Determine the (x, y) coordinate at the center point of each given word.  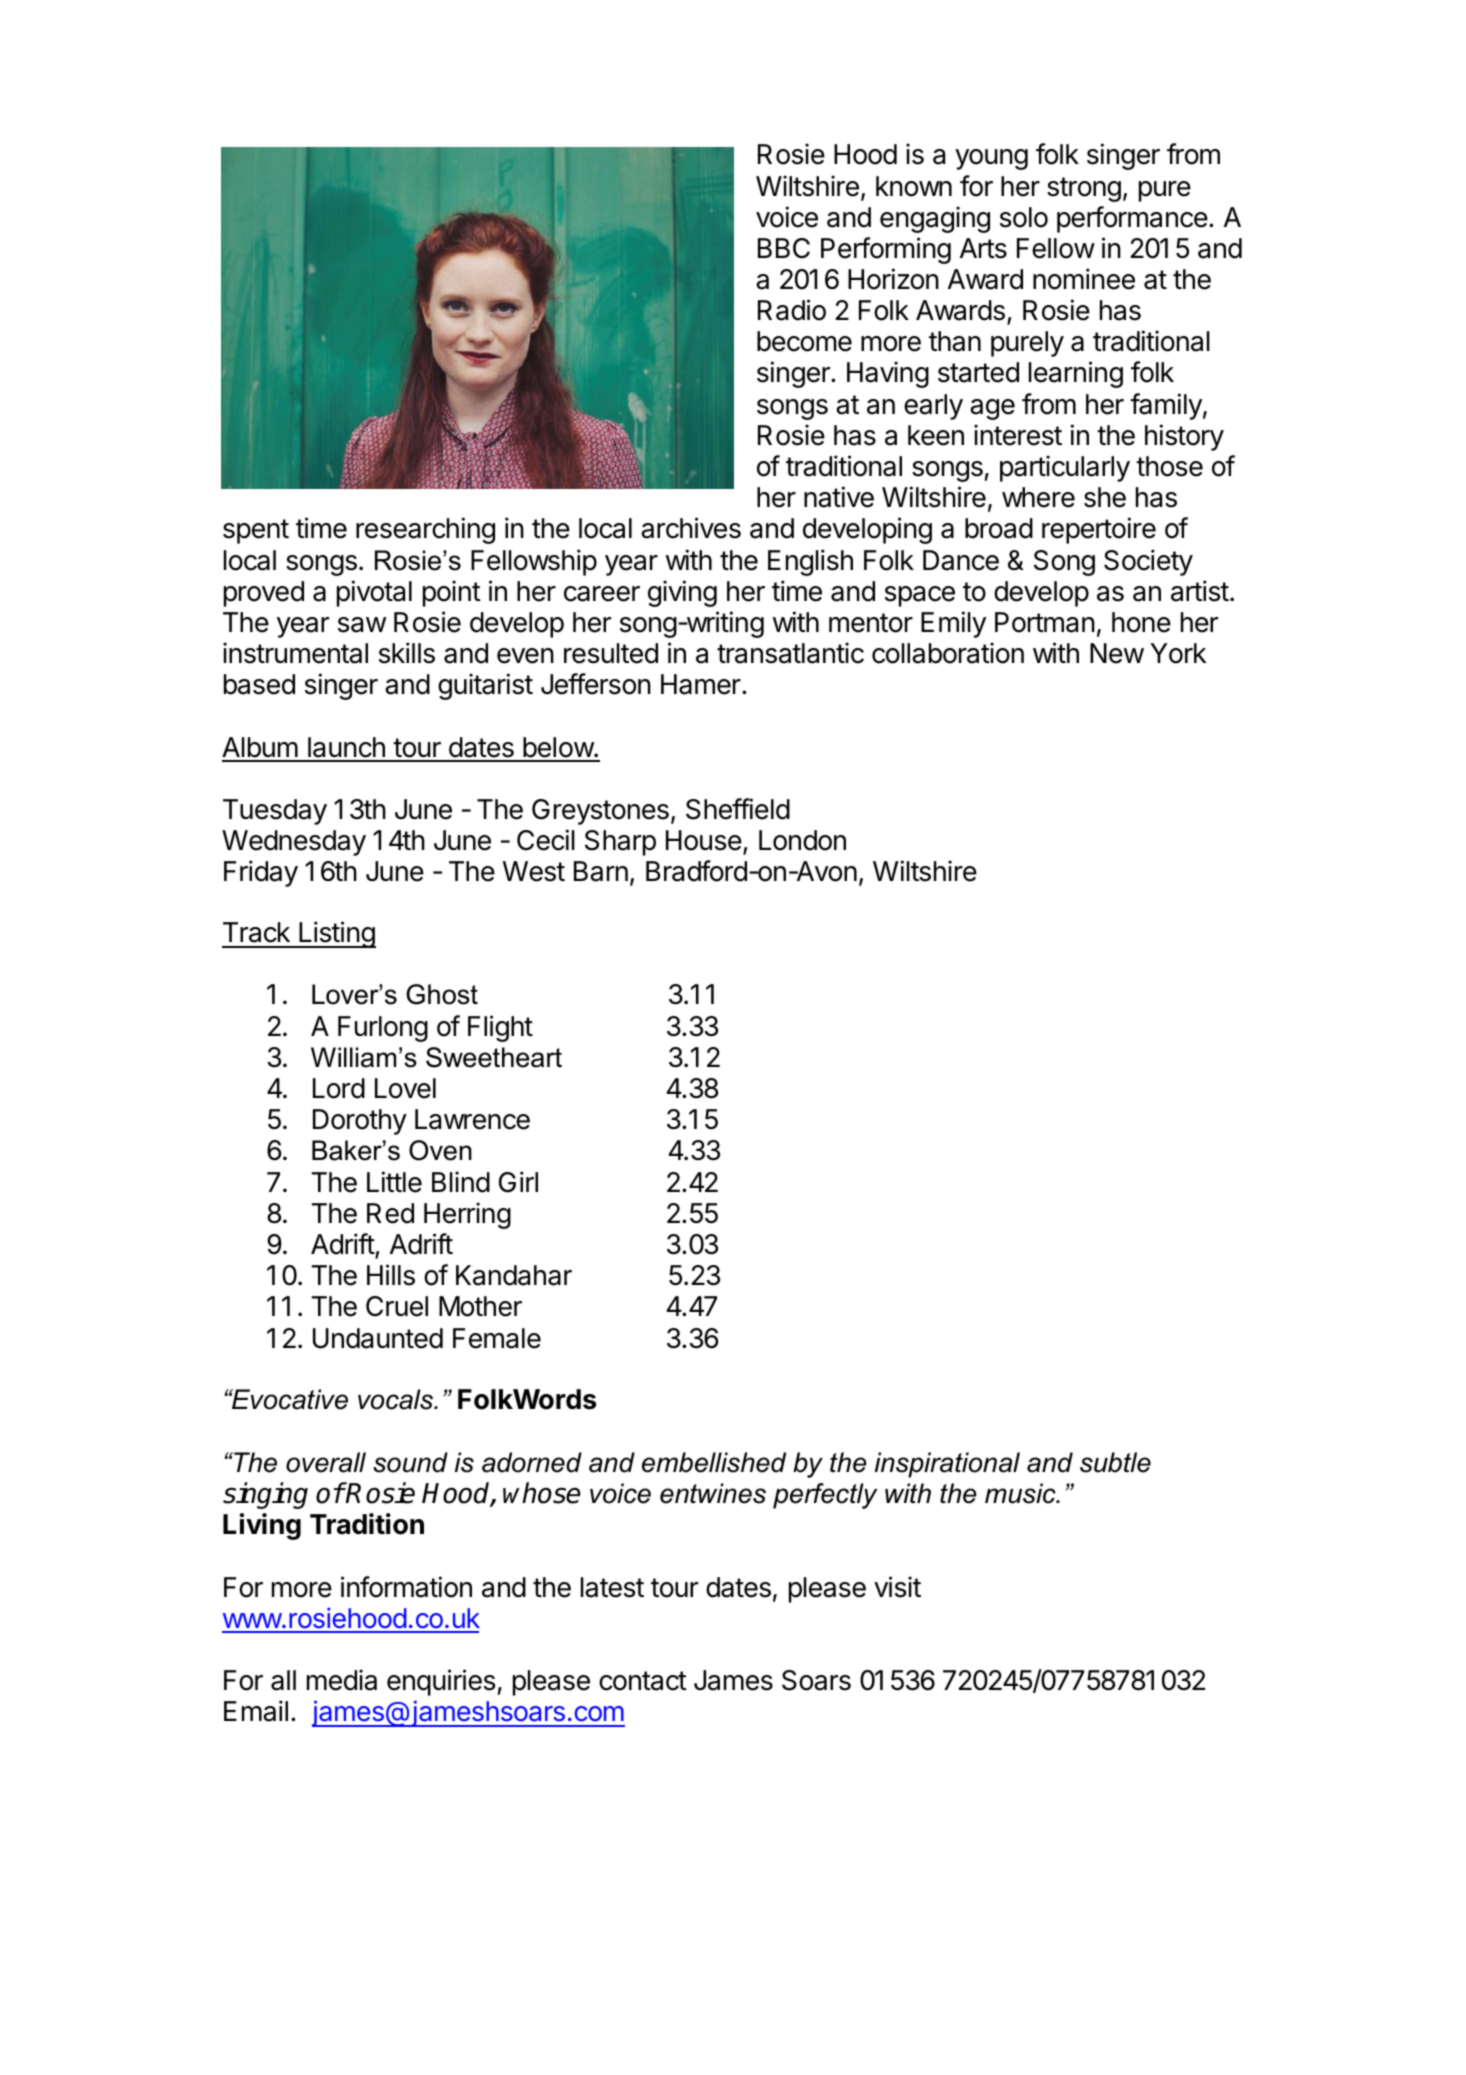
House (704, 840)
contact (643, 1681)
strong (1084, 189)
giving (682, 593)
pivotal (374, 593)
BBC (784, 248)
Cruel (397, 1306)
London (802, 840)
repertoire (1099, 530)
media (342, 1680)
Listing (336, 934)
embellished (714, 1462)
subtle (1115, 1462)
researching (425, 530)
